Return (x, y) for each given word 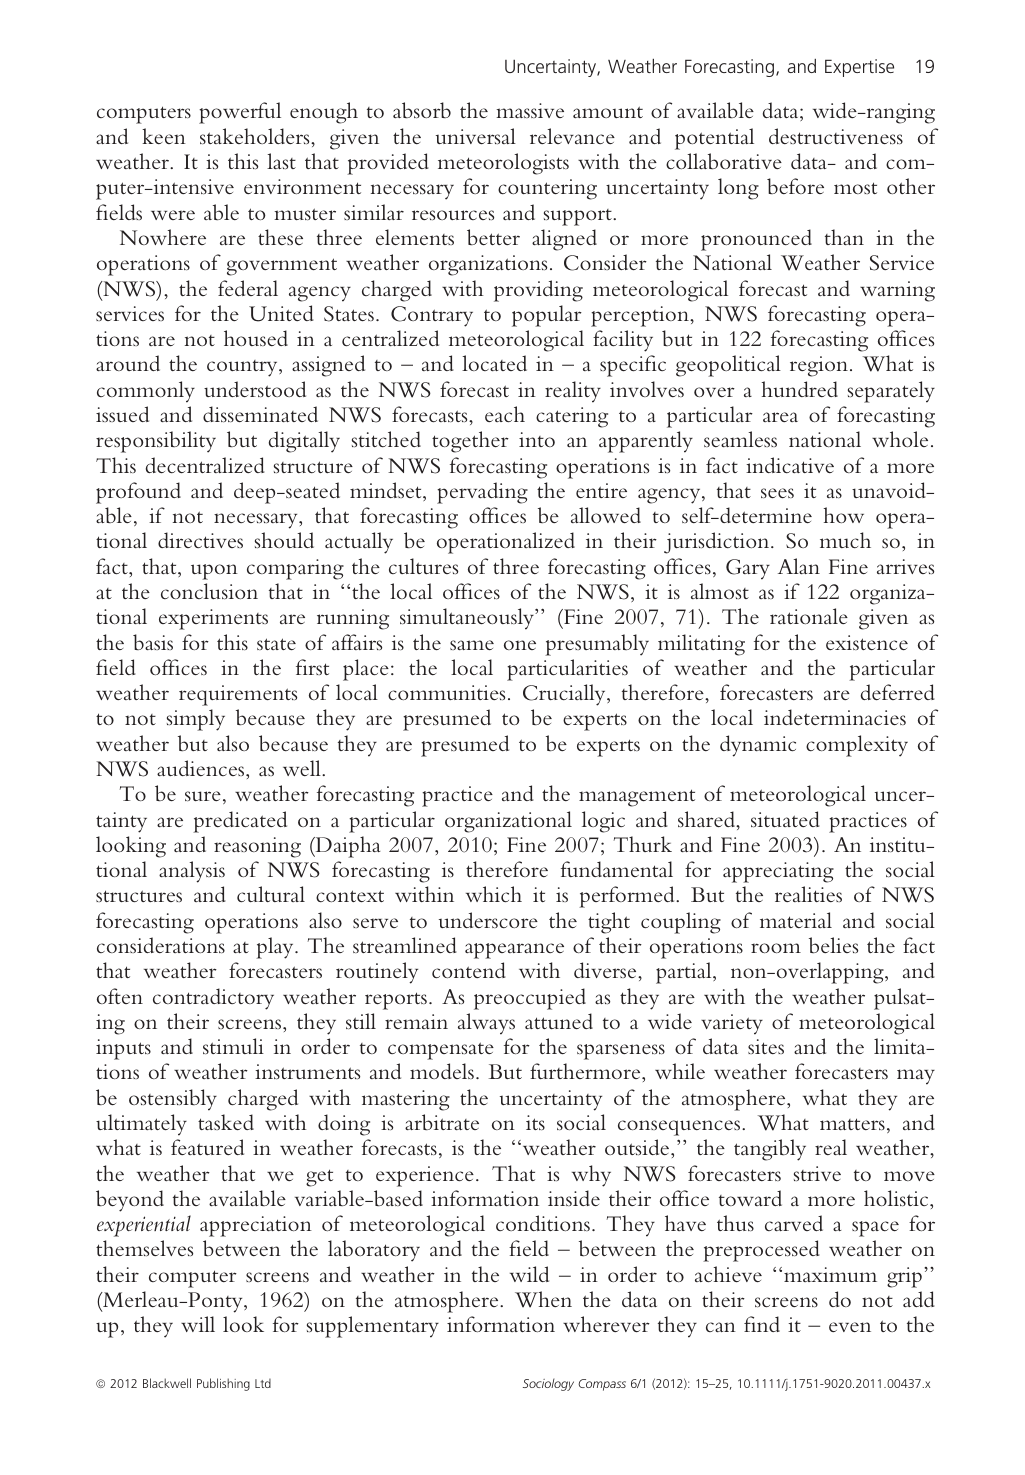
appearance (514, 951)
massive (530, 110)
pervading (482, 493)
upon (214, 572)
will (198, 1324)
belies (833, 945)
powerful (240, 113)
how (844, 515)
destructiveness (836, 136)
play (276, 948)
